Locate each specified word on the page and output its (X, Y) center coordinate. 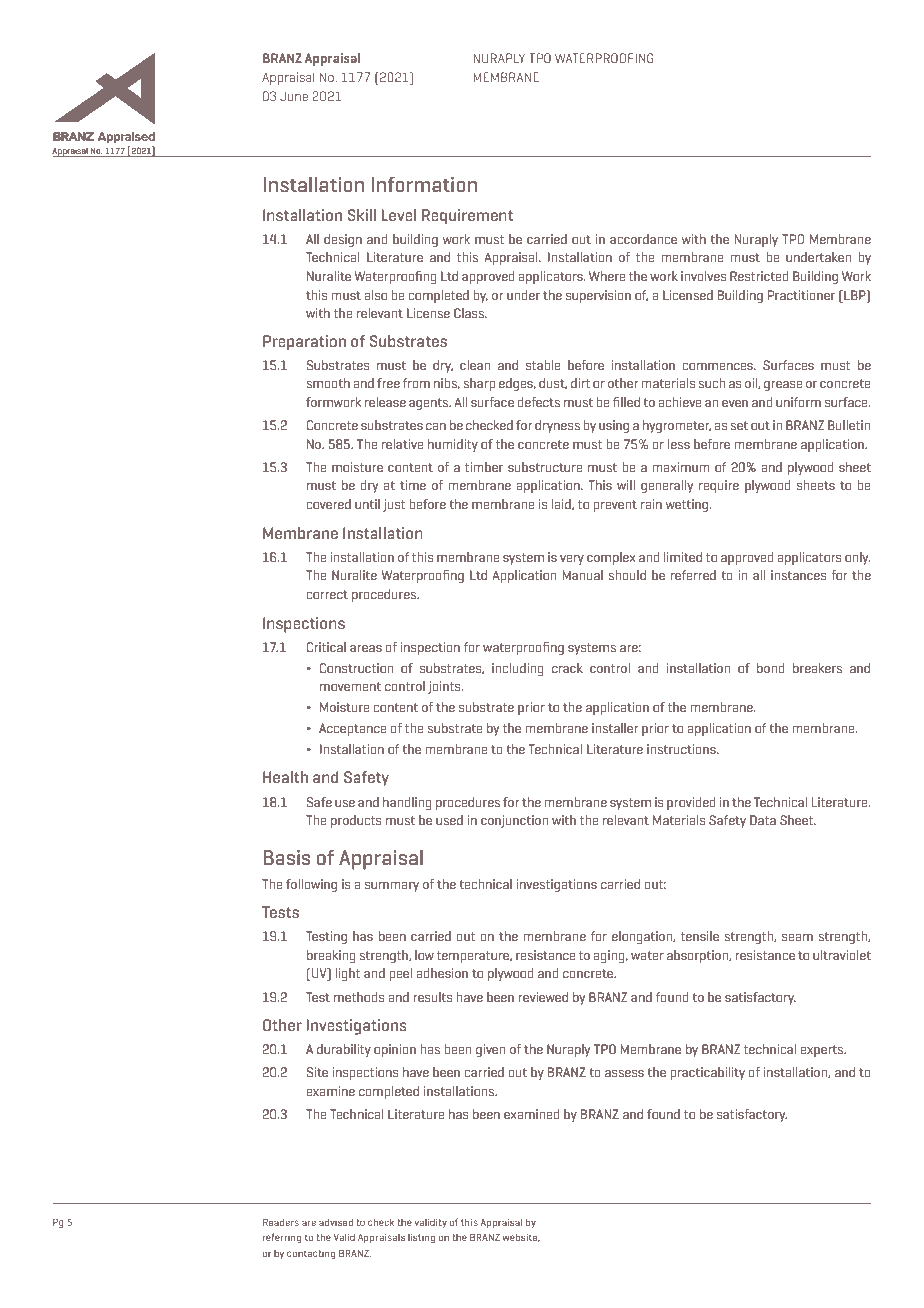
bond (771, 668)
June (294, 96)
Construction (356, 668)
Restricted (759, 276)
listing (421, 1238)
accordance (643, 239)
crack (567, 668)
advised (336, 1222)
